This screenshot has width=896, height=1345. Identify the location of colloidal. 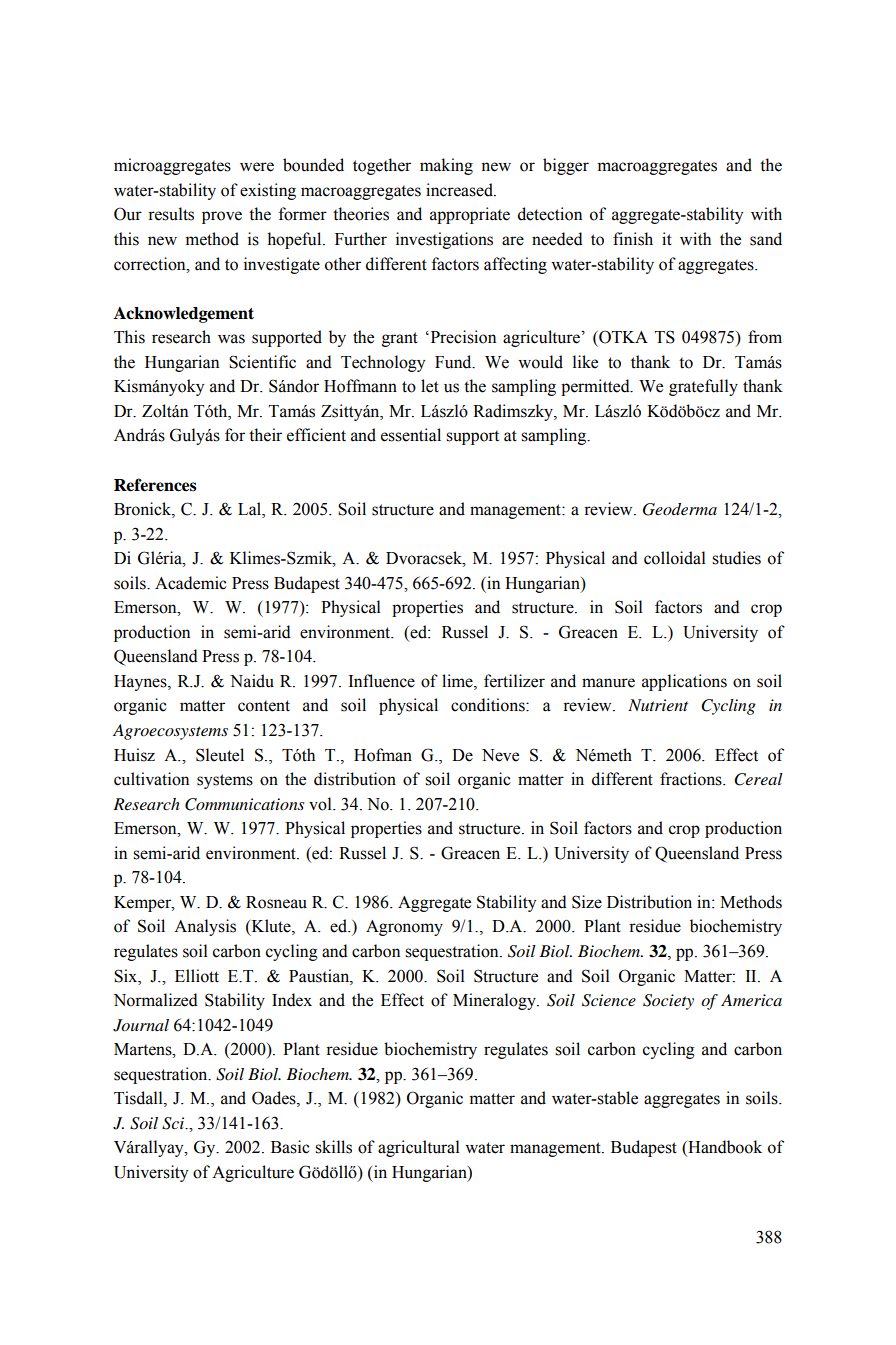
(675, 558).
